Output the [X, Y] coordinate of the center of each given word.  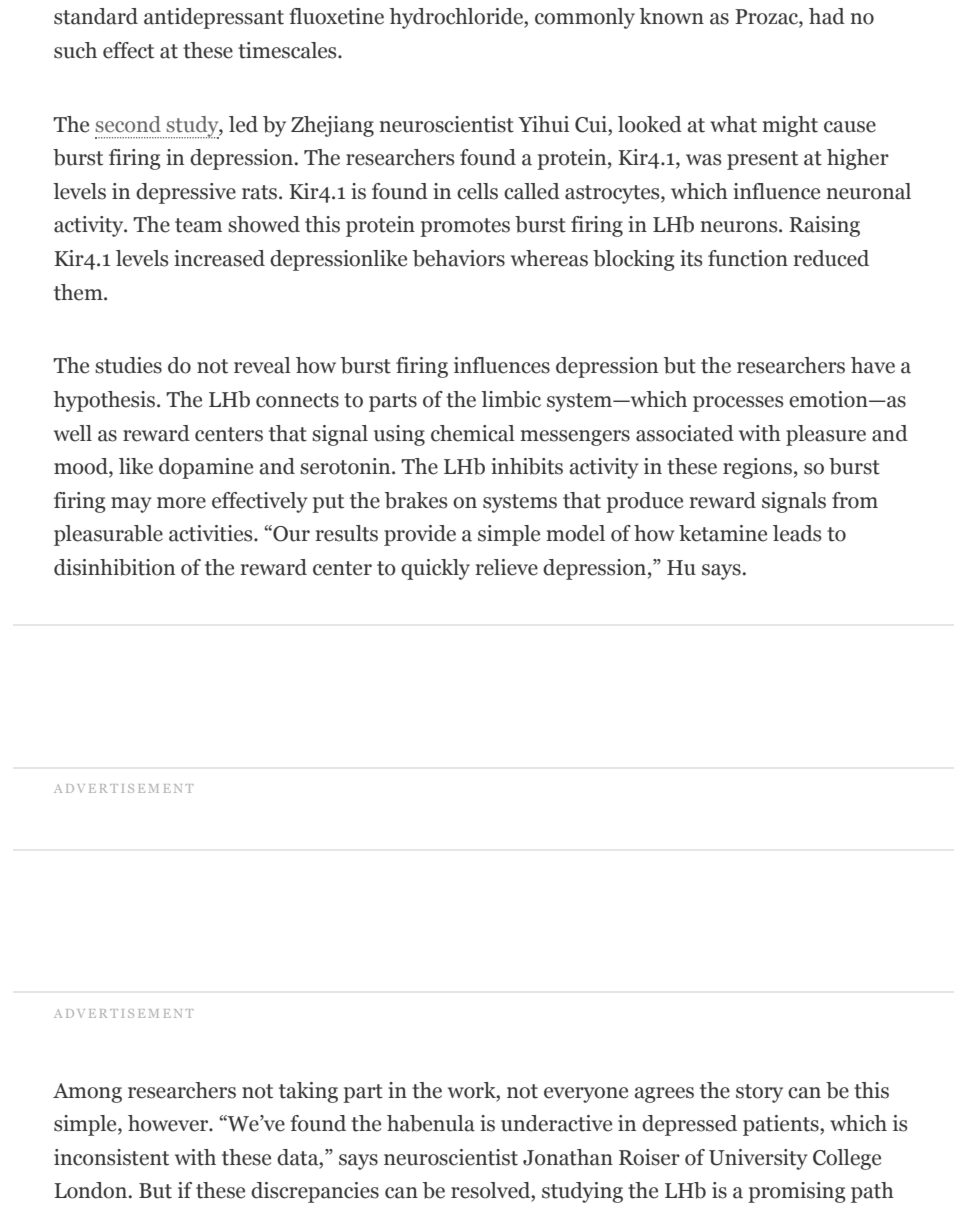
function [748, 258]
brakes [416, 500]
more [181, 503]
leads [797, 533]
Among [87, 1093]
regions [757, 468]
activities [212, 533]
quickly [435, 569]
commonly [585, 18]
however [169, 1123]
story [759, 1093]
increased [219, 258]
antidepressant [214, 18]
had [827, 16]
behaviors [459, 258]
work [473, 1090]
